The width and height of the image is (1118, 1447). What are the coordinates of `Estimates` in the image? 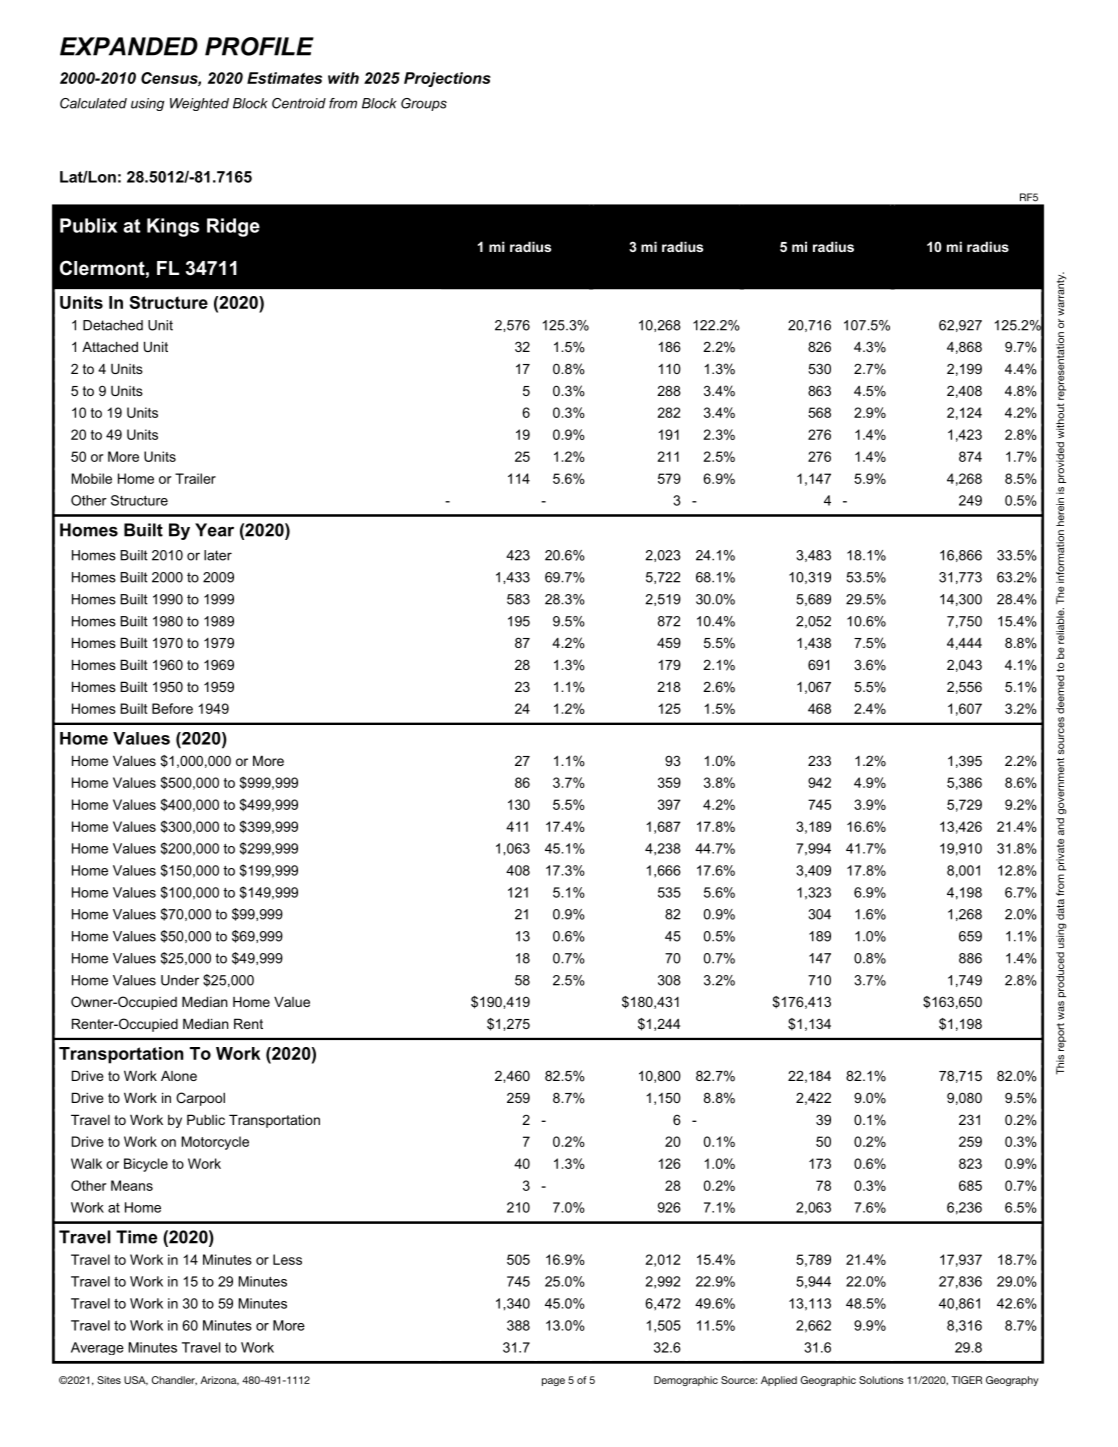 It's located at (284, 78).
